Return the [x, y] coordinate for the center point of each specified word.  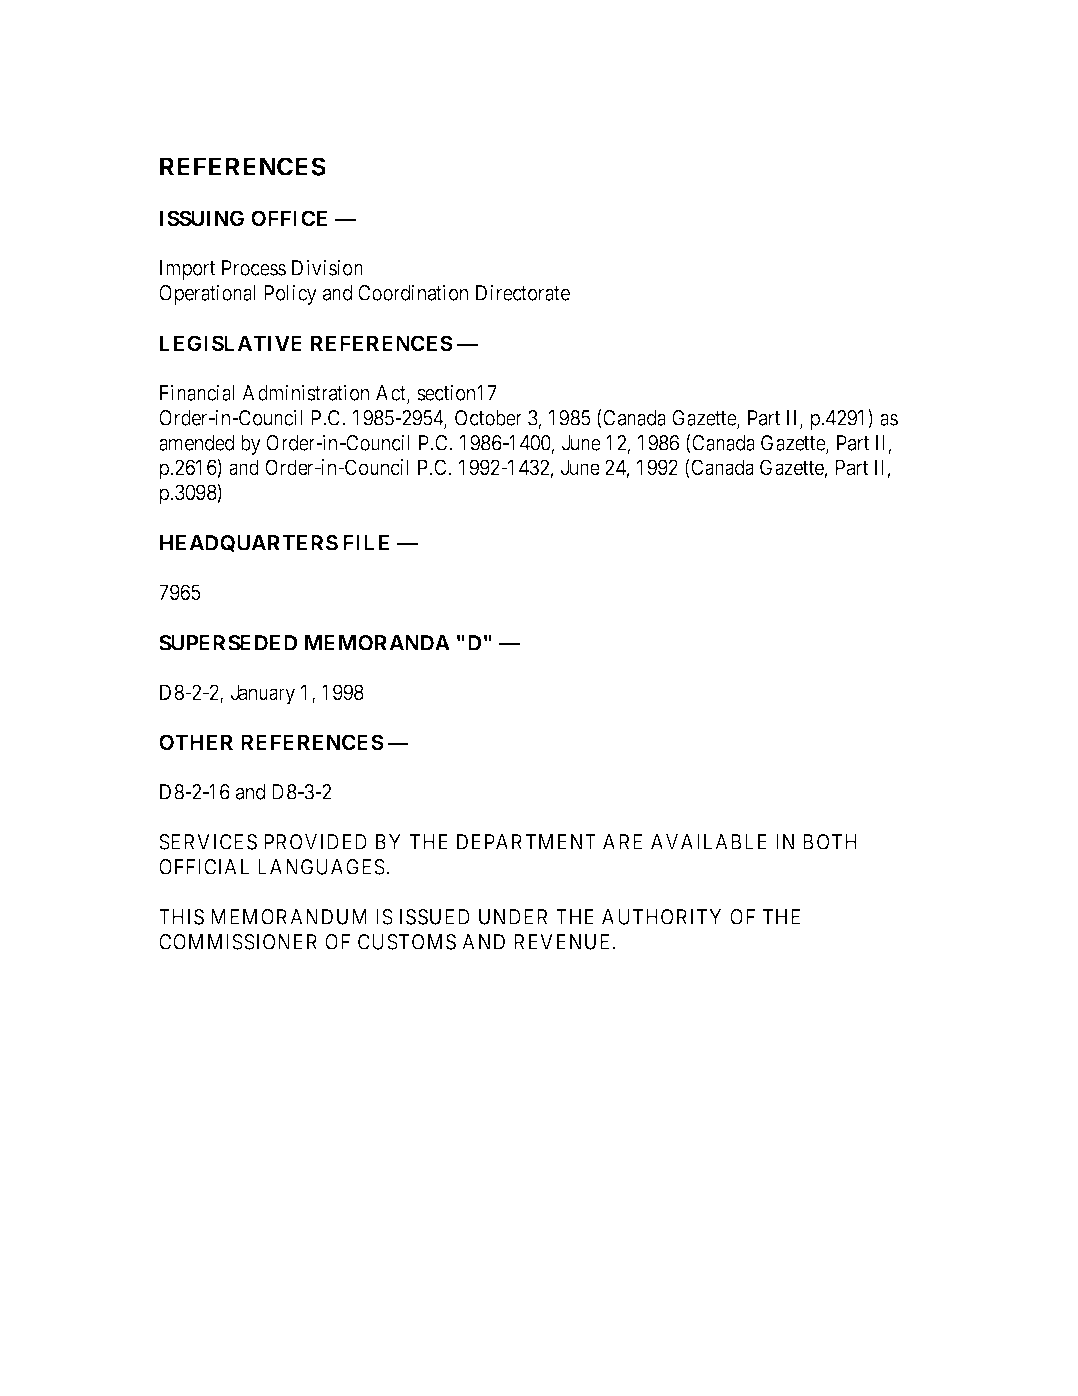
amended [196, 443]
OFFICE [289, 218]
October [488, 418]
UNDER [513, 917]
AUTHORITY [661, 917]
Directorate [523, 292]
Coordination [413, 292]
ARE [622, 842]
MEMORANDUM [289, 917]
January [263, 694]
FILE [366, 543]
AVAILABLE [709, 842]
